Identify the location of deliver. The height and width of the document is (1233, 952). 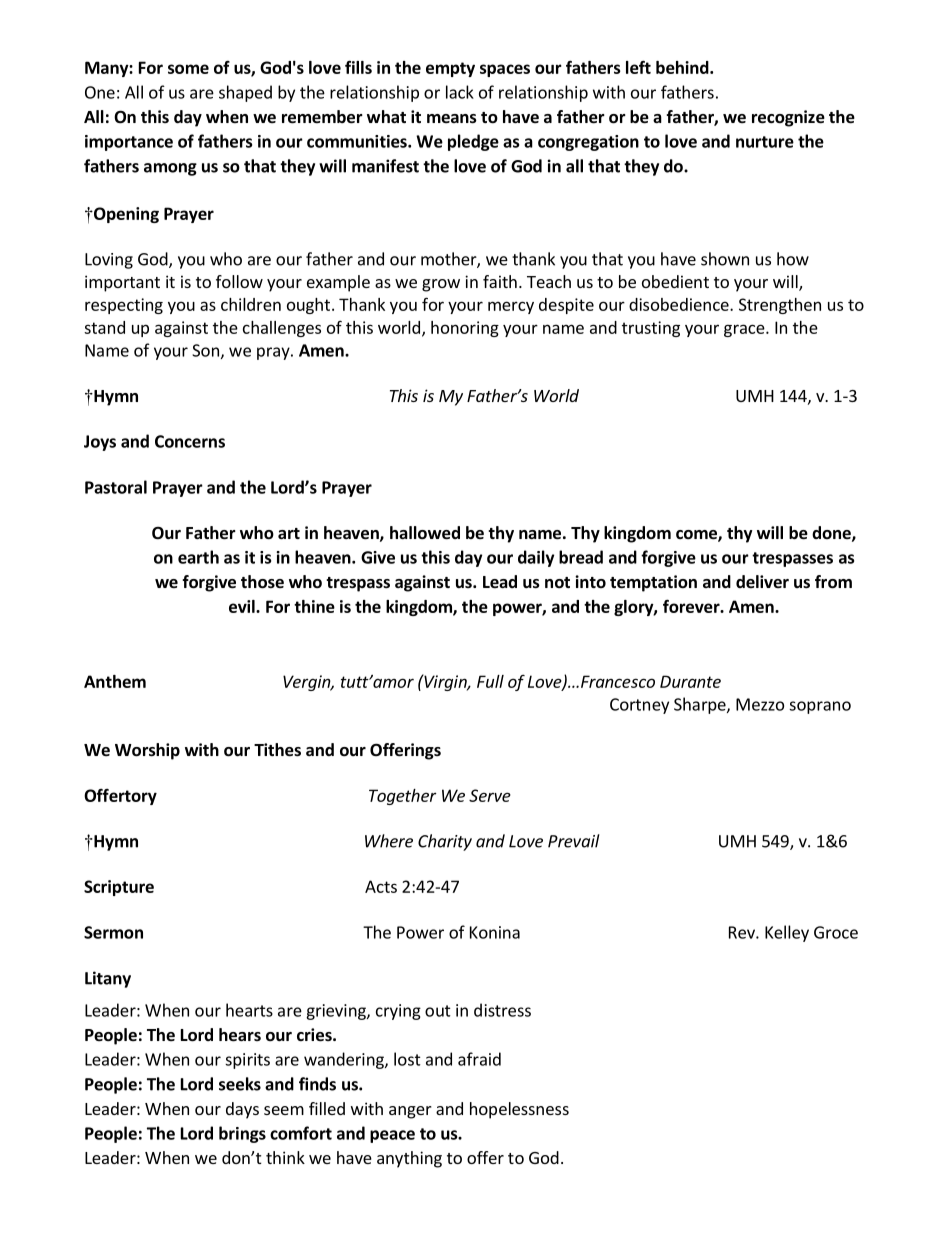
(762, 582).
